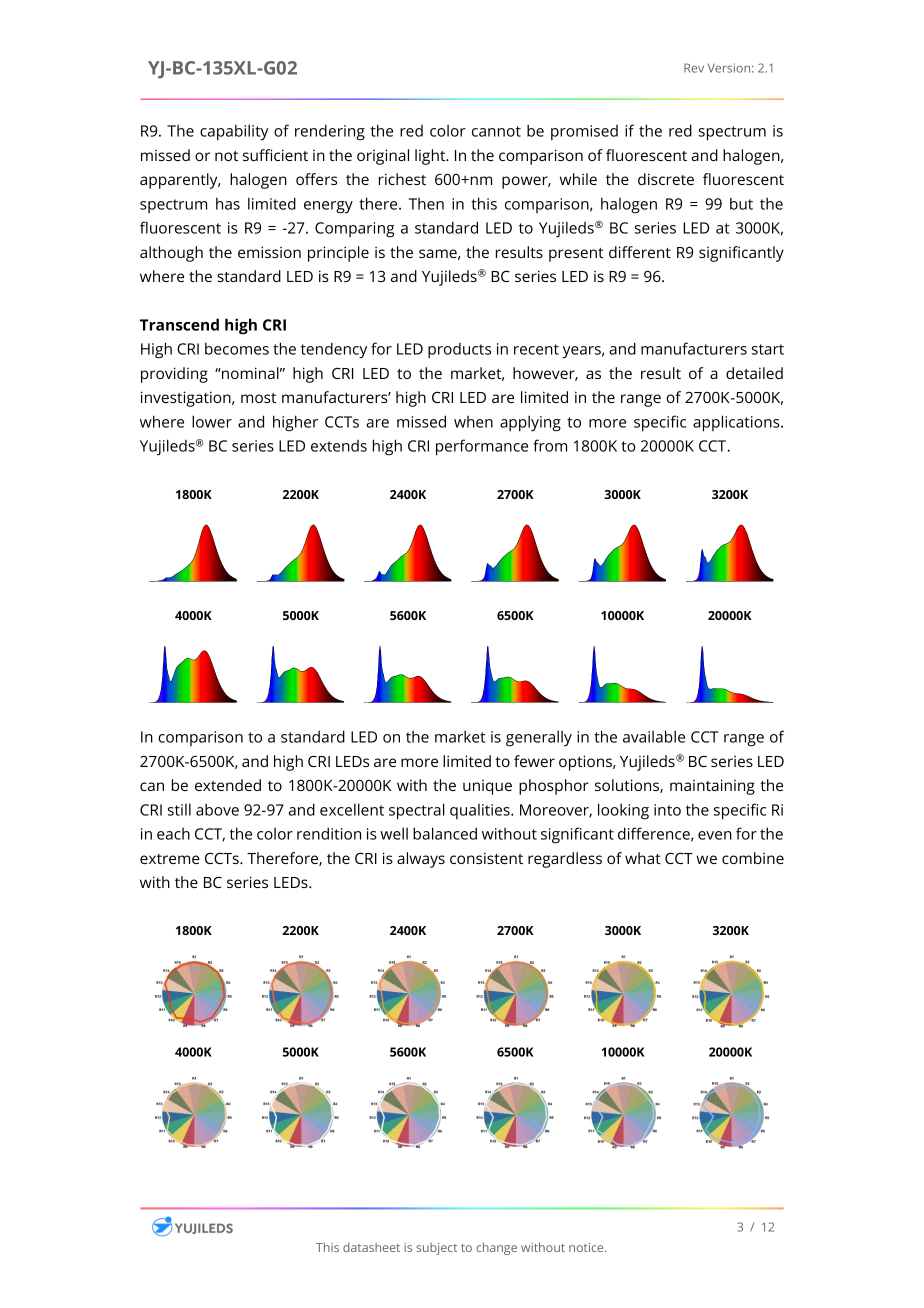  I want to click on change, so click(496, 1248).
